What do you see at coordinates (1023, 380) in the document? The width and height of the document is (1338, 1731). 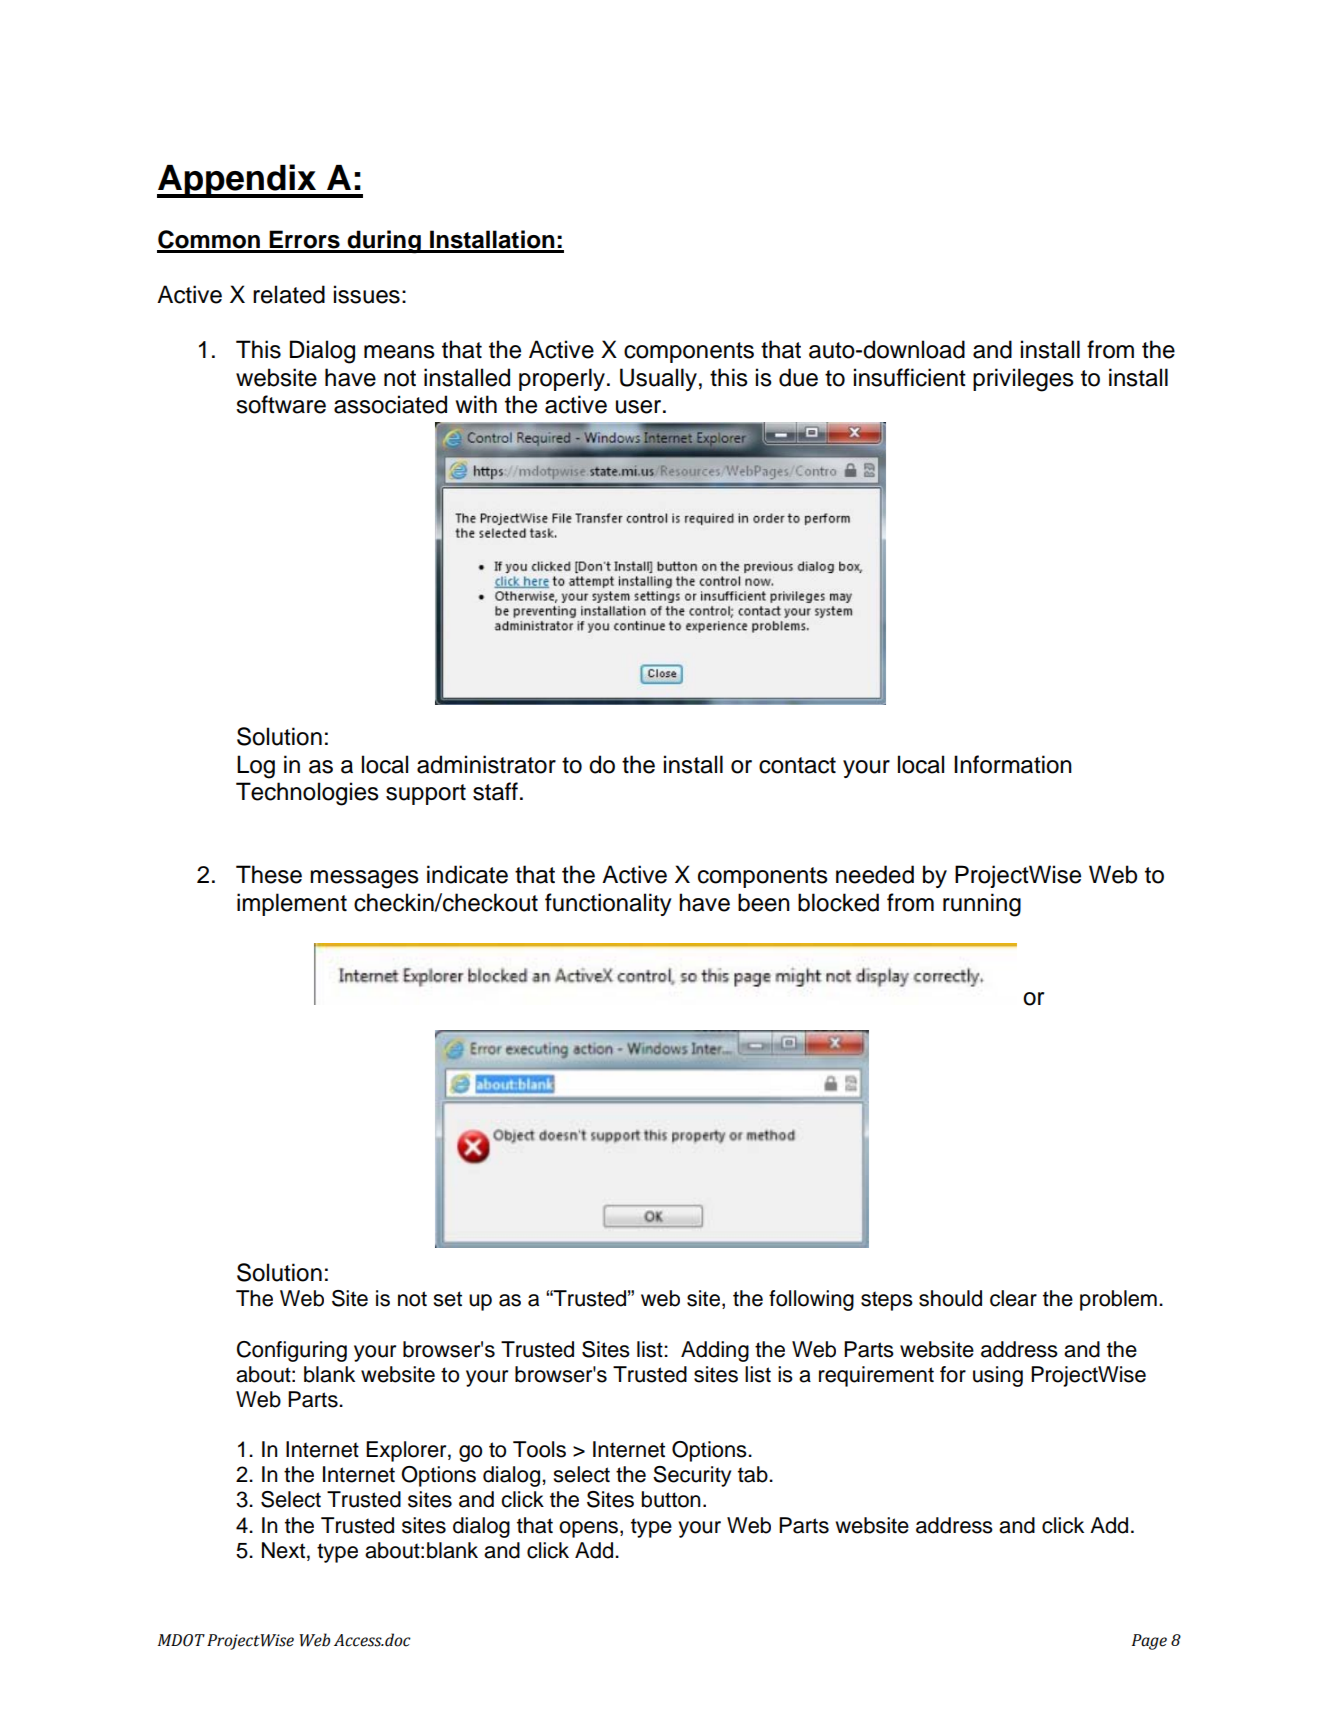 I see `privileges` at bounding box center [1023, 380].
